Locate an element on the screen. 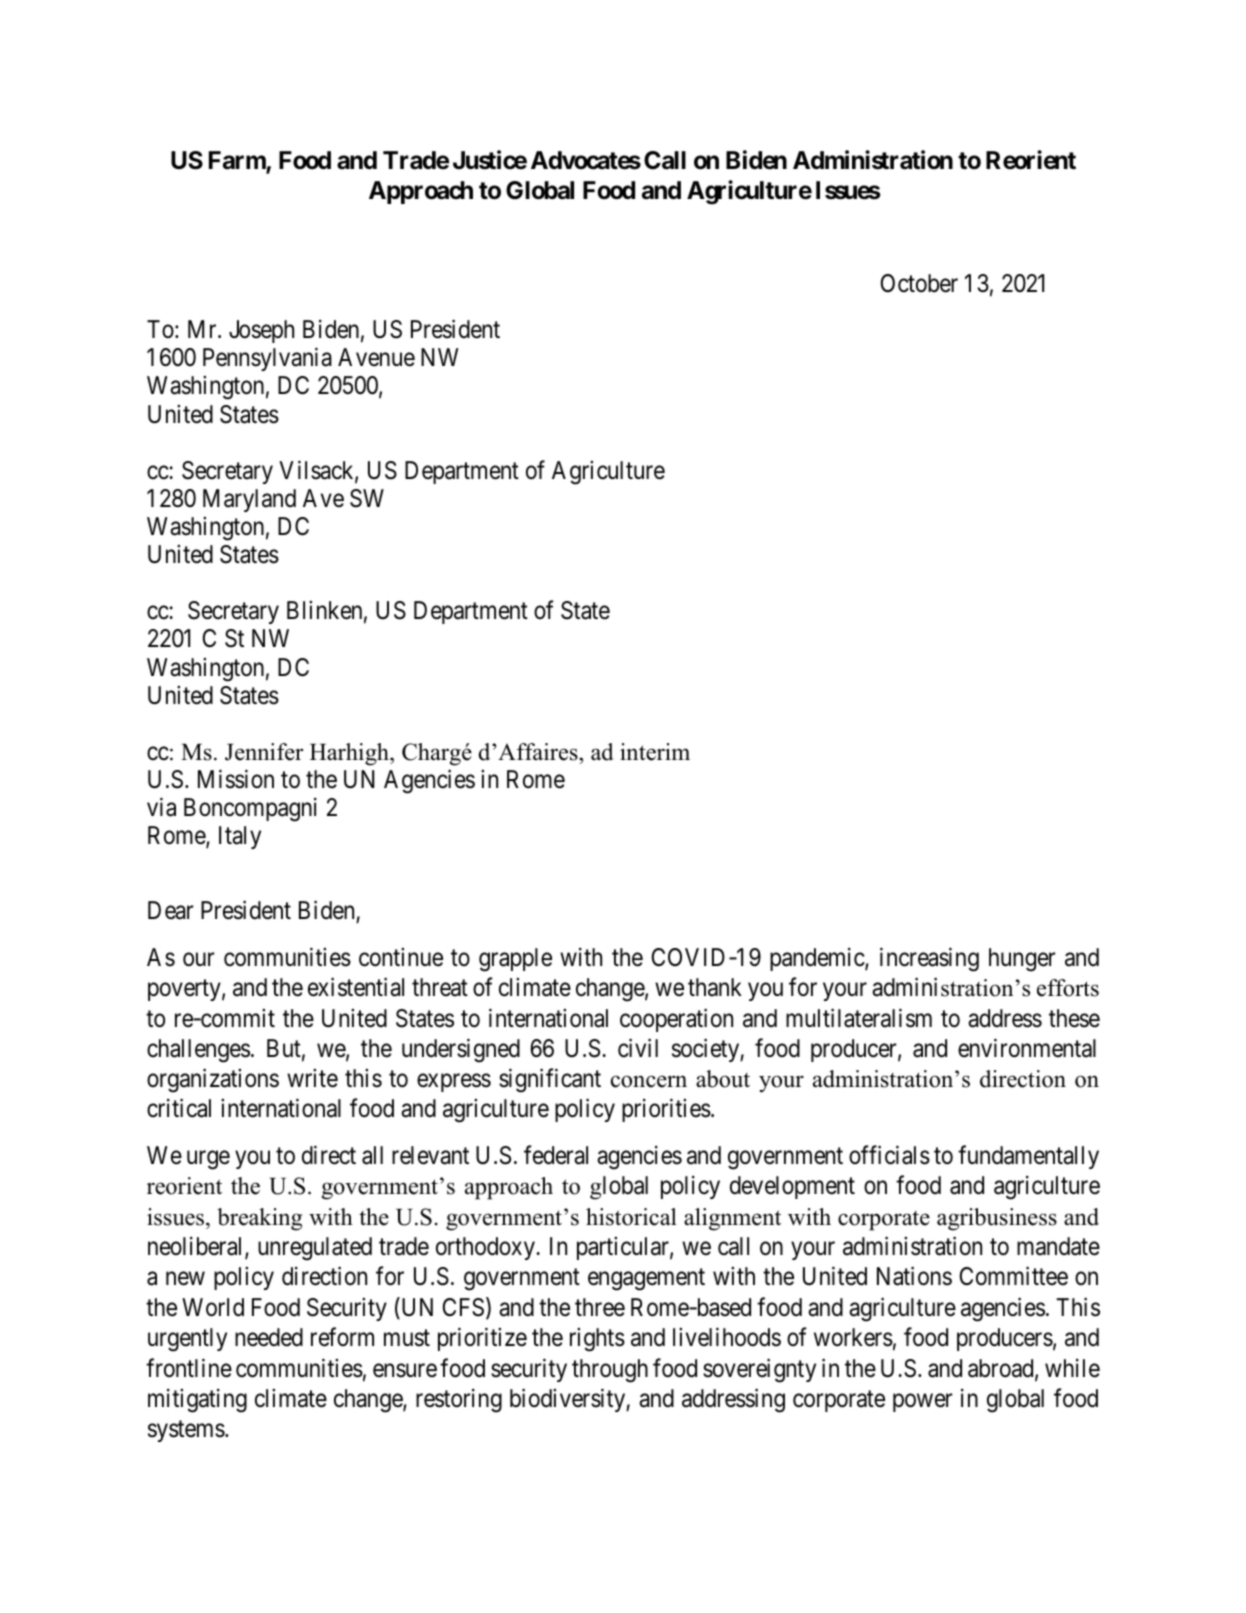 Image resolution: width=1246 pixels, height=1613 pixels. grapple is located at coordinates (515, 960).
